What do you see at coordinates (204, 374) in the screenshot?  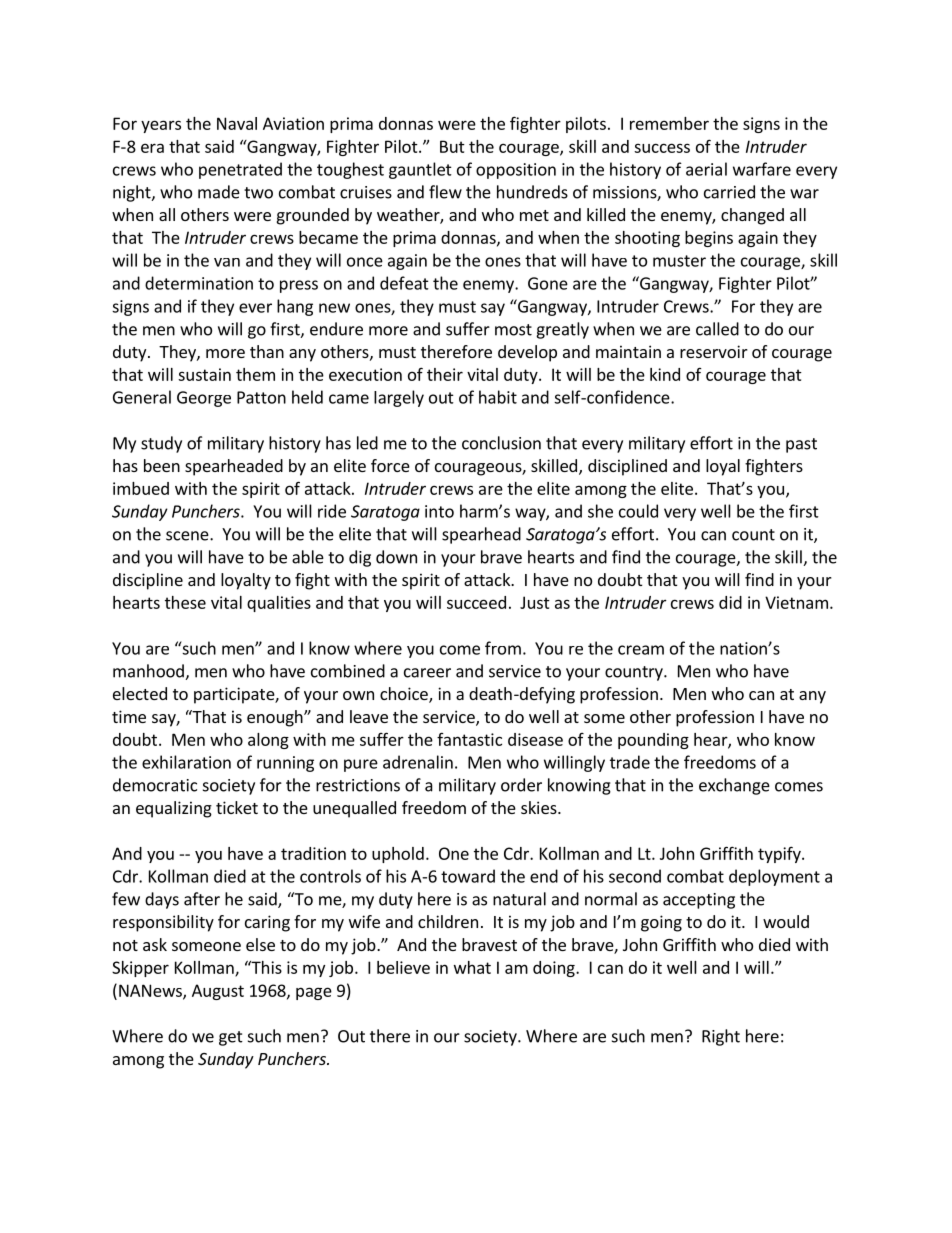 I see `sustain` at bounding box center [204, 374].
